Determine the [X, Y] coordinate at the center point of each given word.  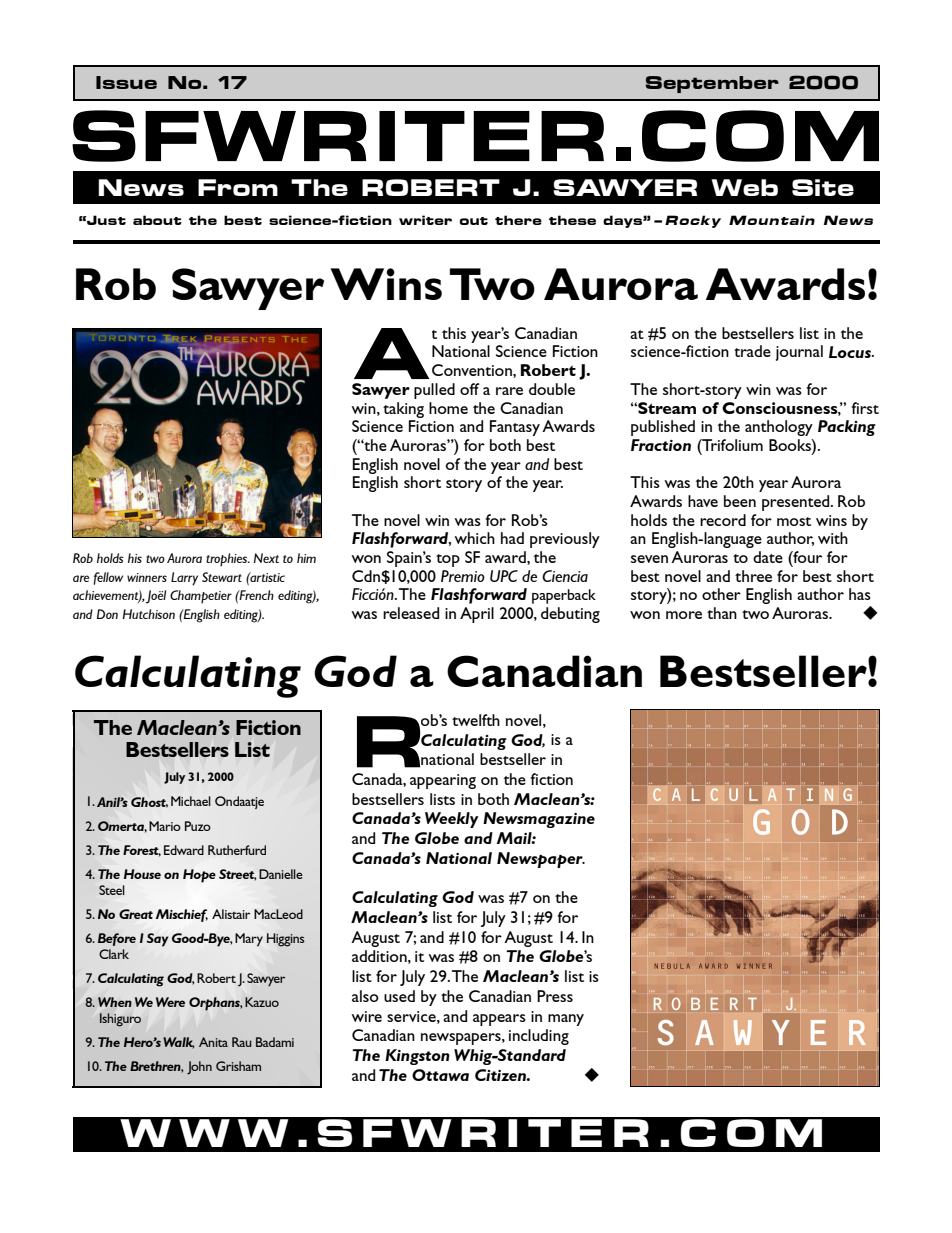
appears [499, 1020]
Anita [213, 1042]
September [712, 84]
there [518, 220]
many [566, 1020]
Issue [126, 82]
